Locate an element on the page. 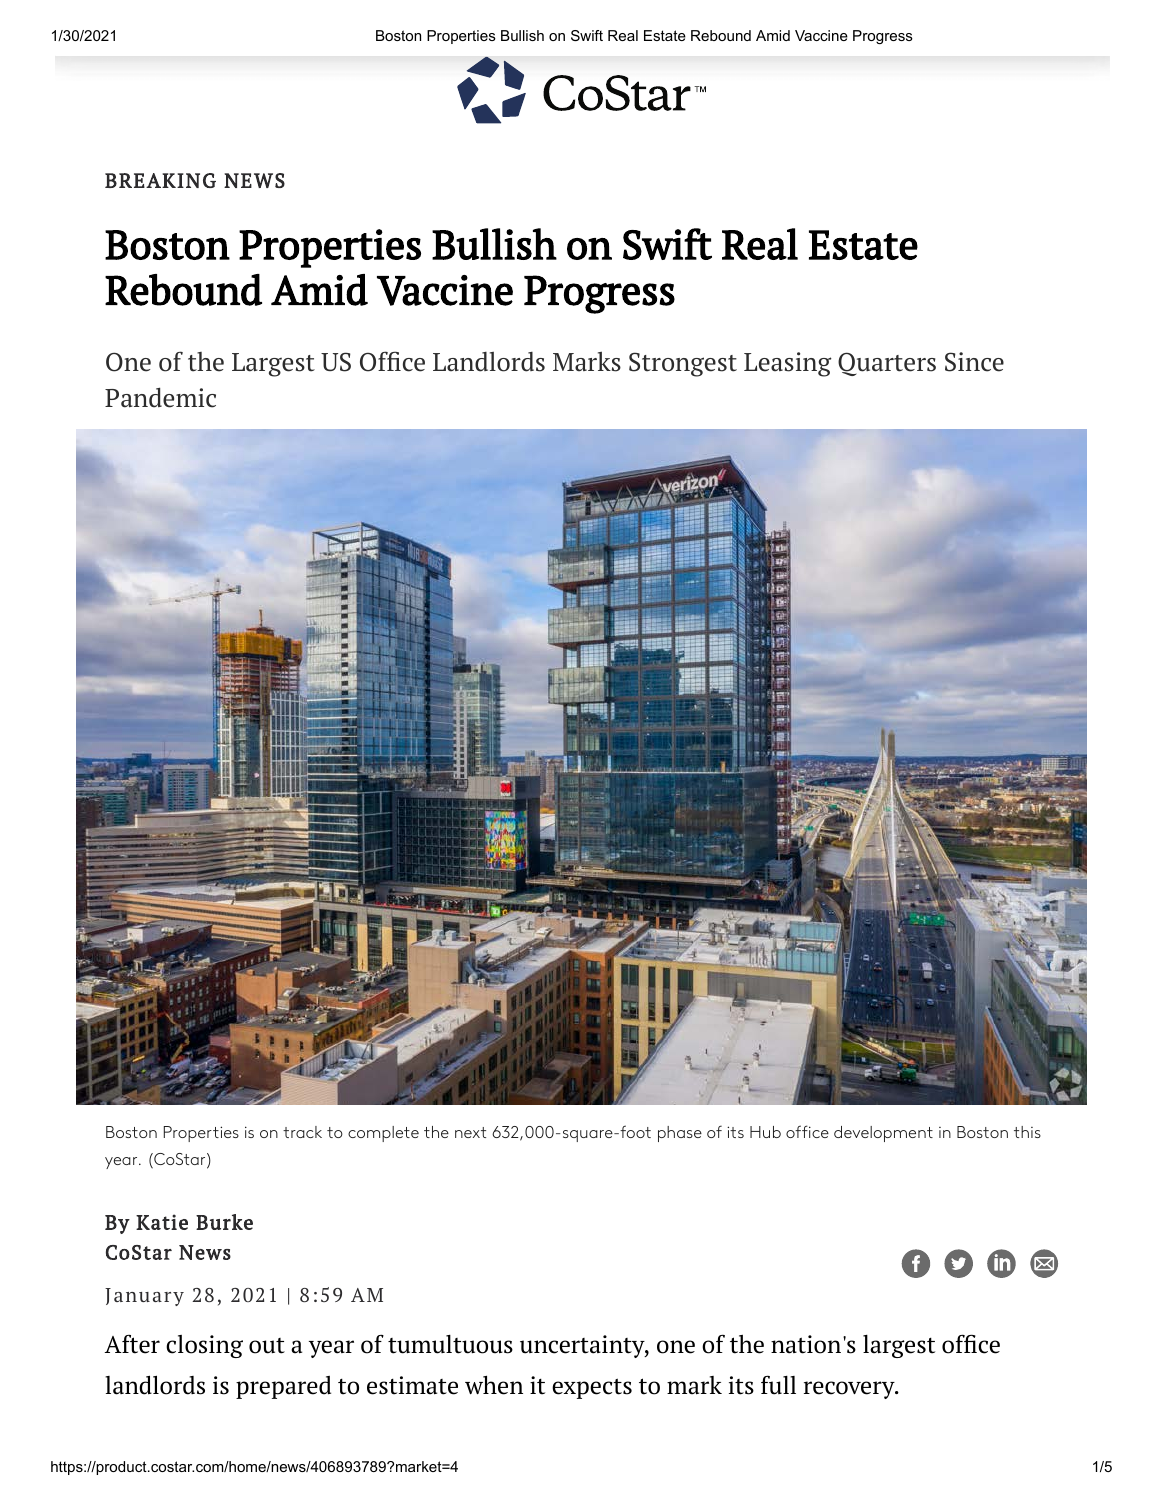 The width and height of the page is (1163, 1505). Quarters is located at coordinates (887, 364).
